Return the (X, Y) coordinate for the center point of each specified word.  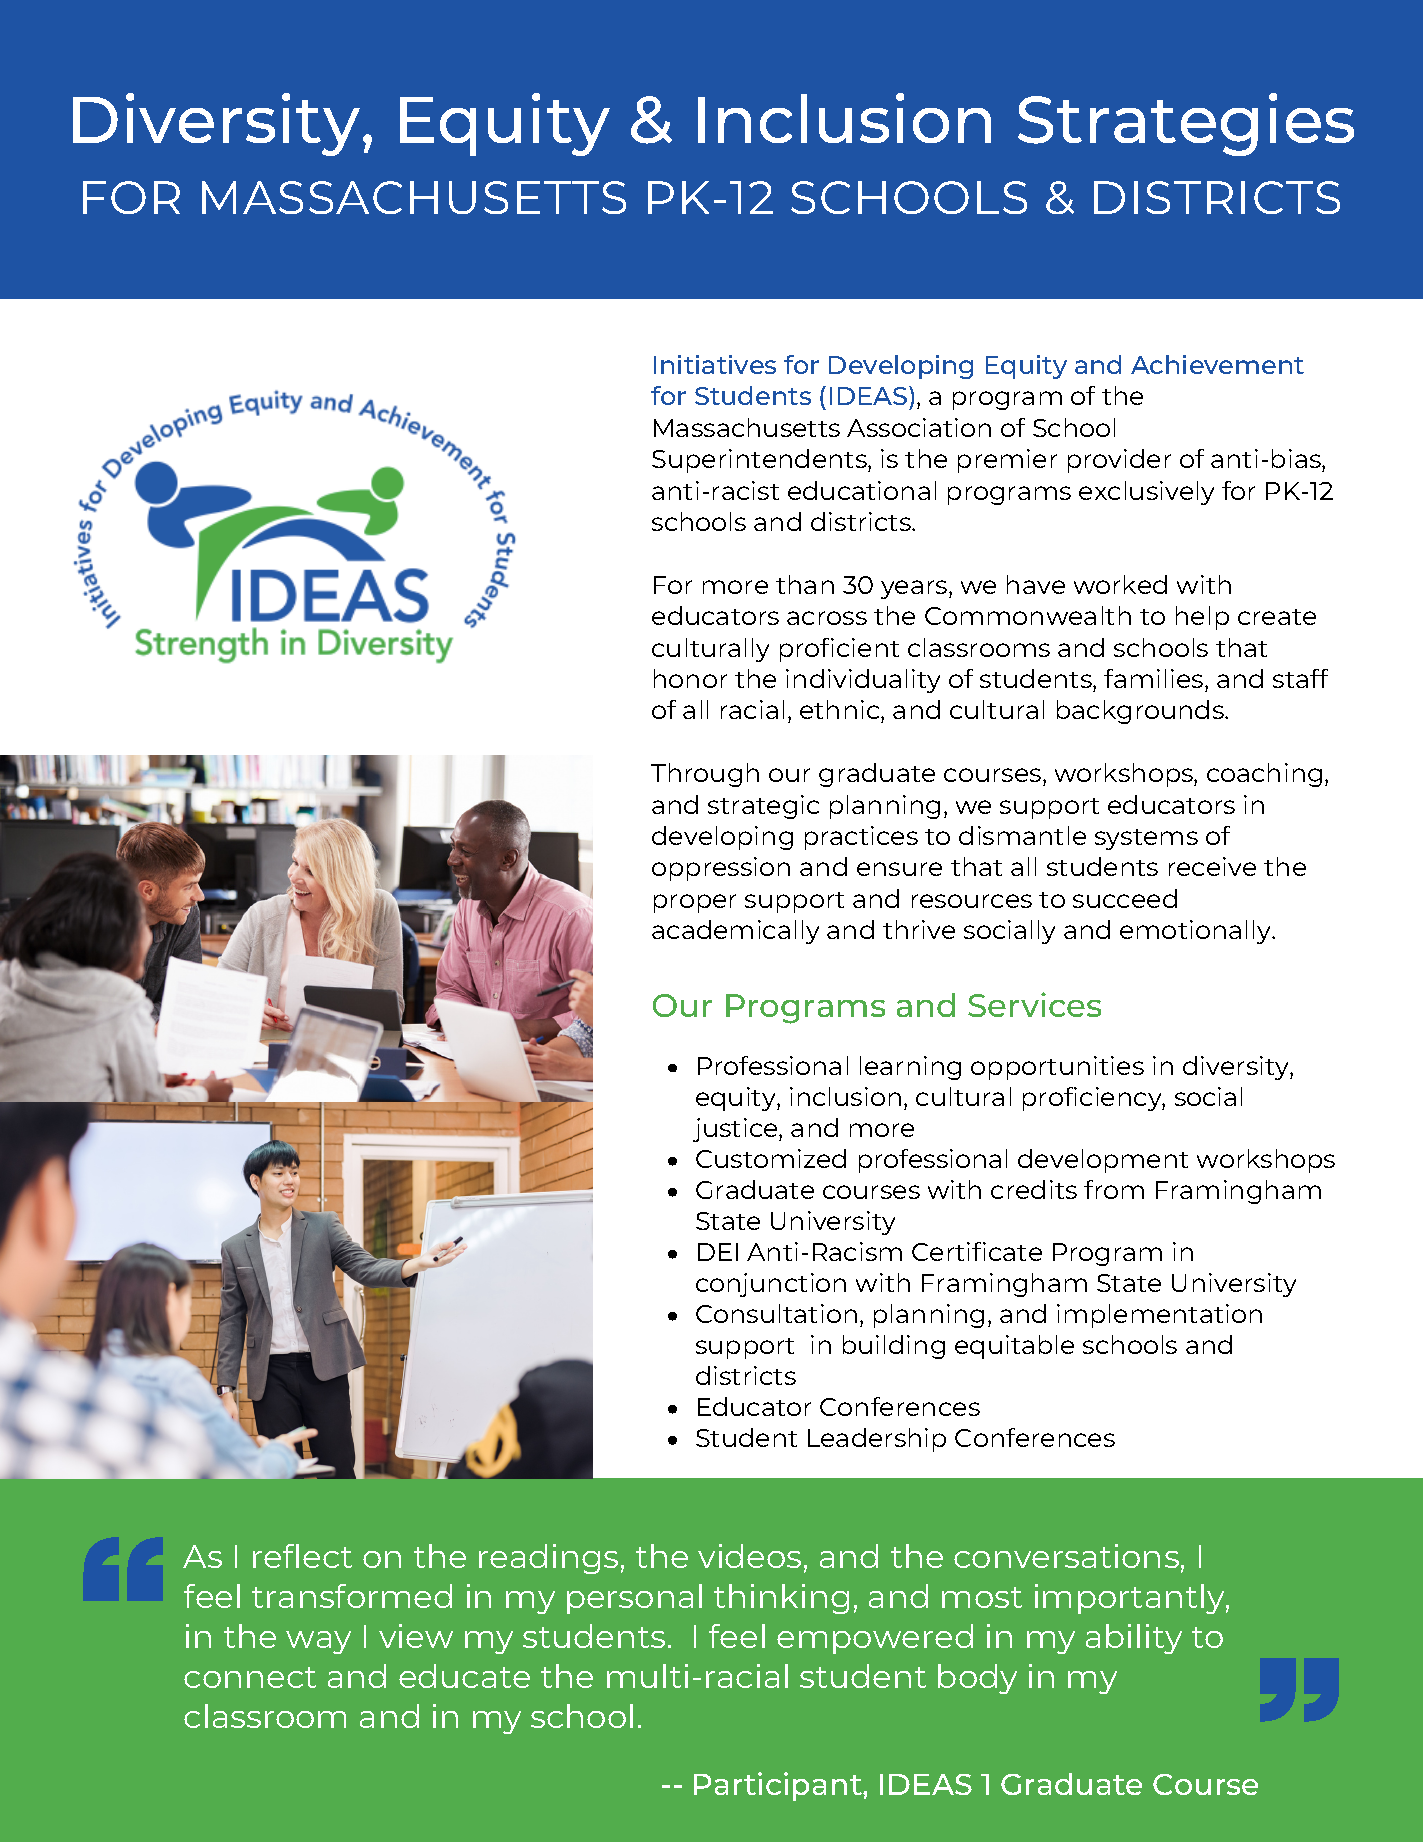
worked (1120, 584)
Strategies (1186, 124)
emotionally (1197, 932)
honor (690, 678)
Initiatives (715, 364)
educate (464, 1676)
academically (735, 932)
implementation (1159, 1316)
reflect (302, 1556)
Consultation (776, 1313)
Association (919, 427)
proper (695, 903)
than (805, 584)
